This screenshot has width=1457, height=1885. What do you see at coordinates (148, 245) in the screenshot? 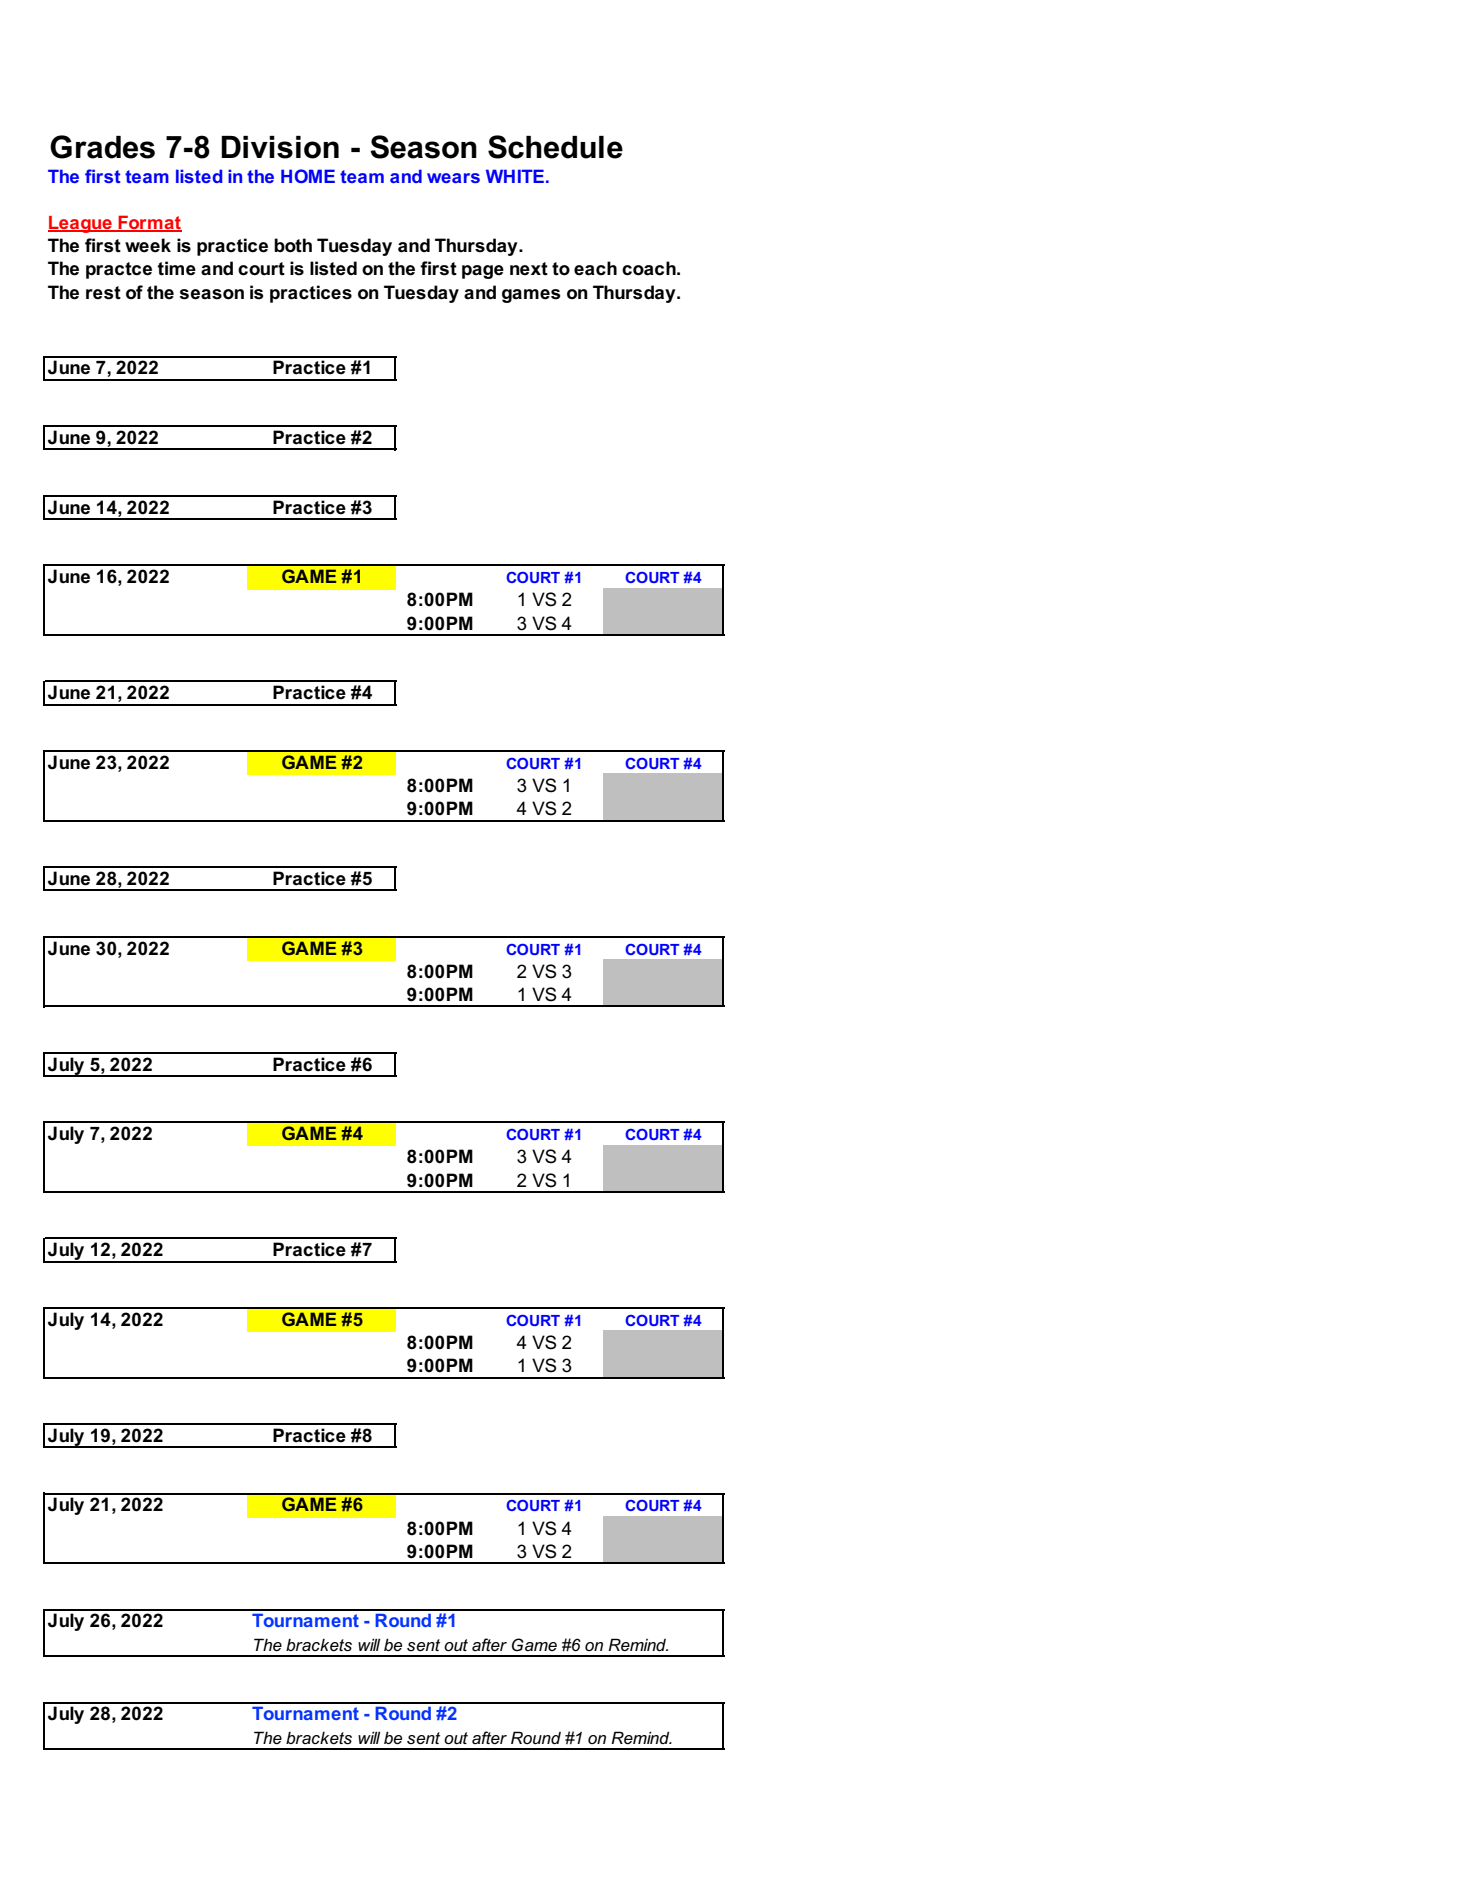
I see `week` at bounding box center [148, 245].
